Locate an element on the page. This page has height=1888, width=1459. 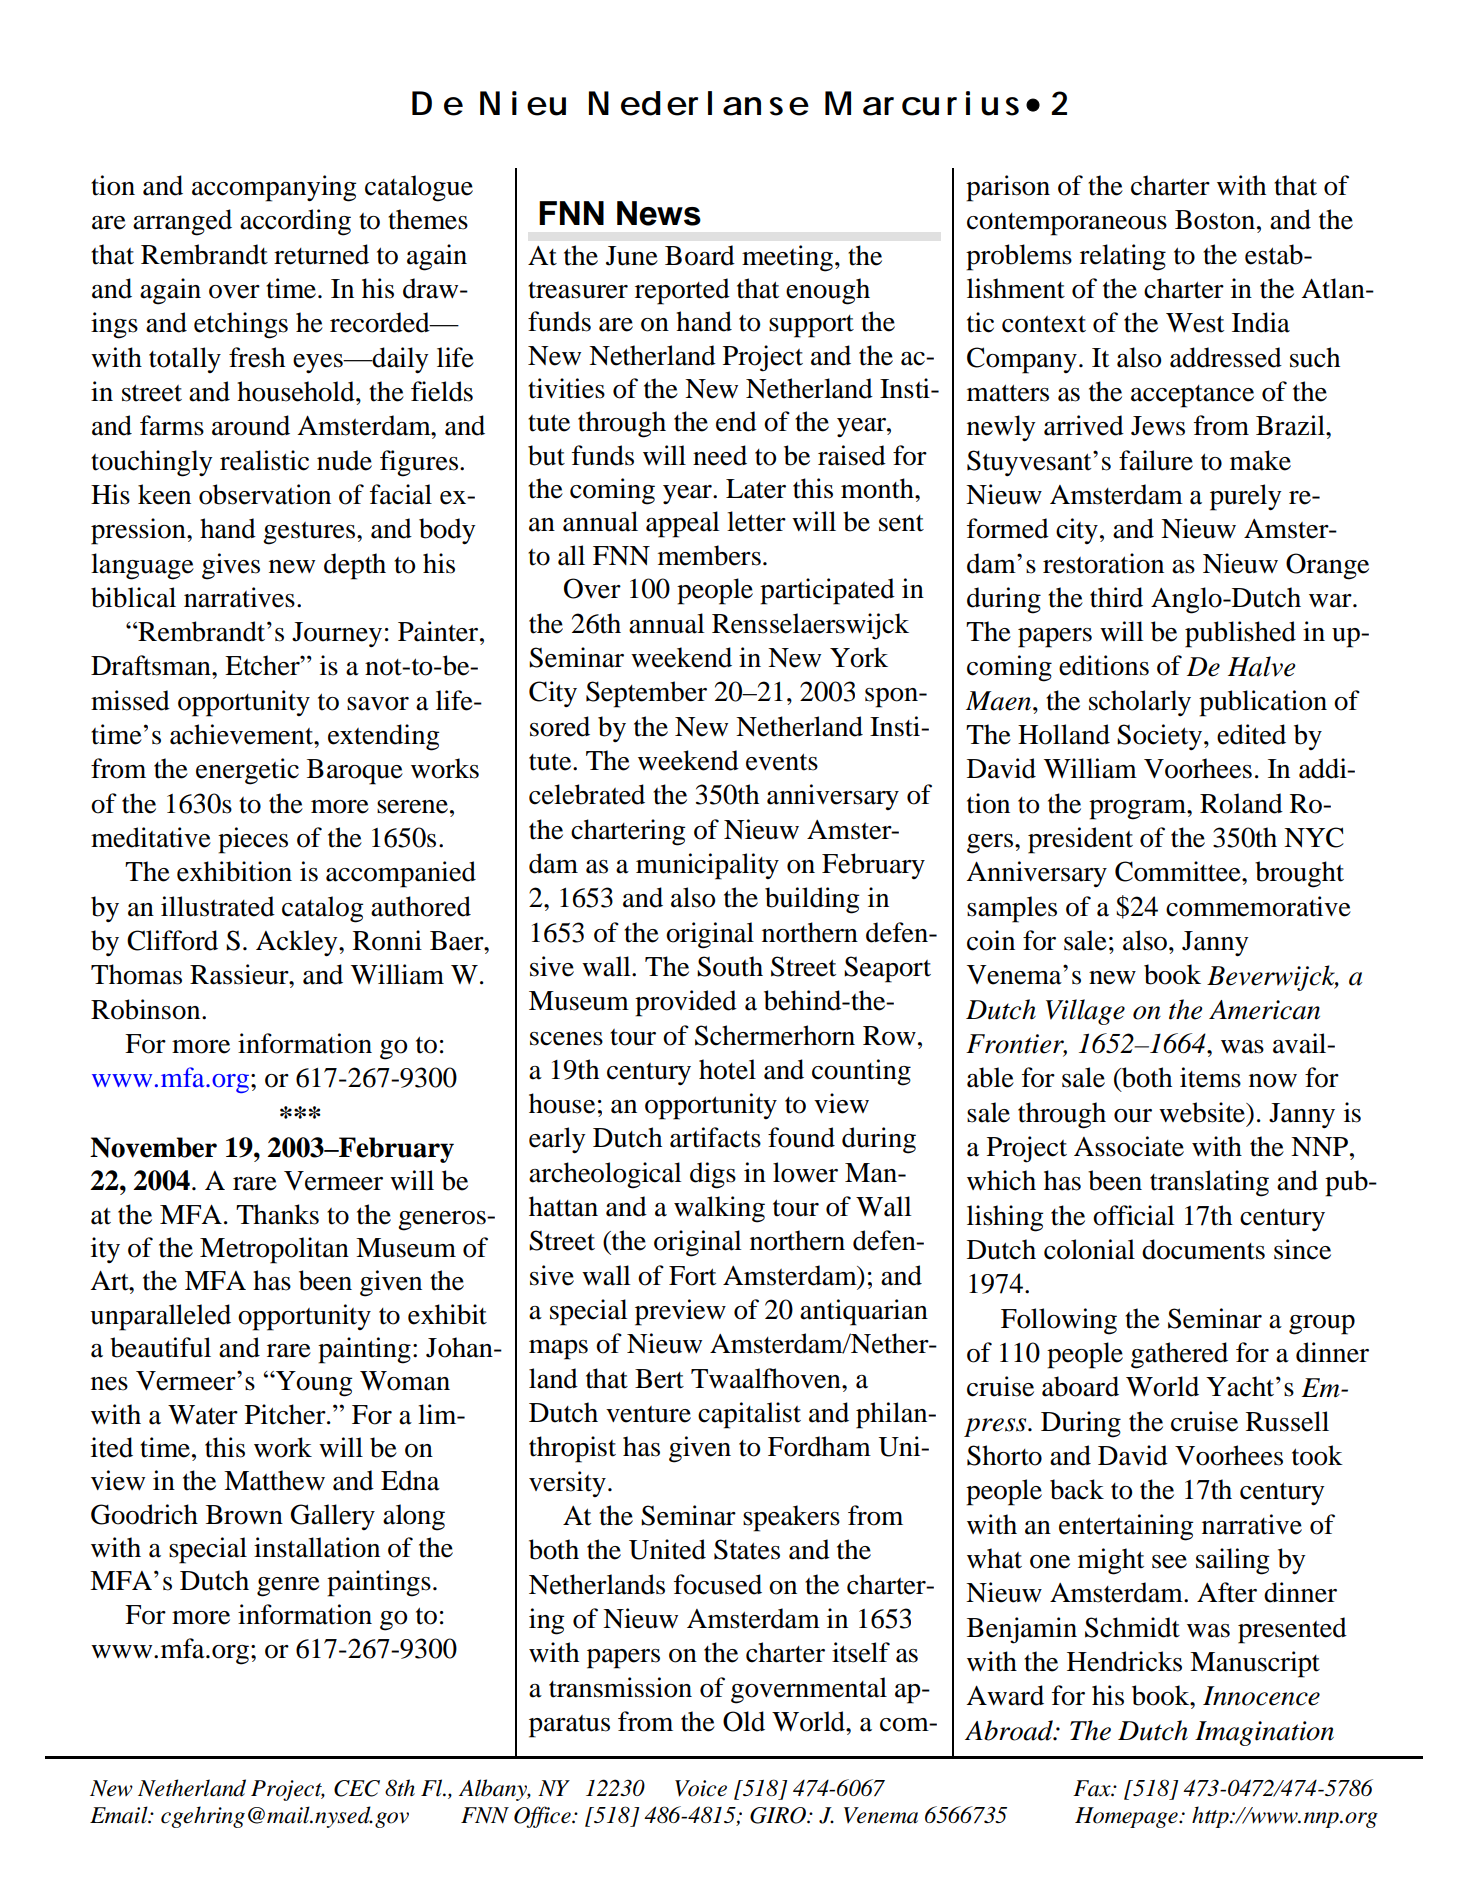
CEC is located at coordinates (357, 1788).
